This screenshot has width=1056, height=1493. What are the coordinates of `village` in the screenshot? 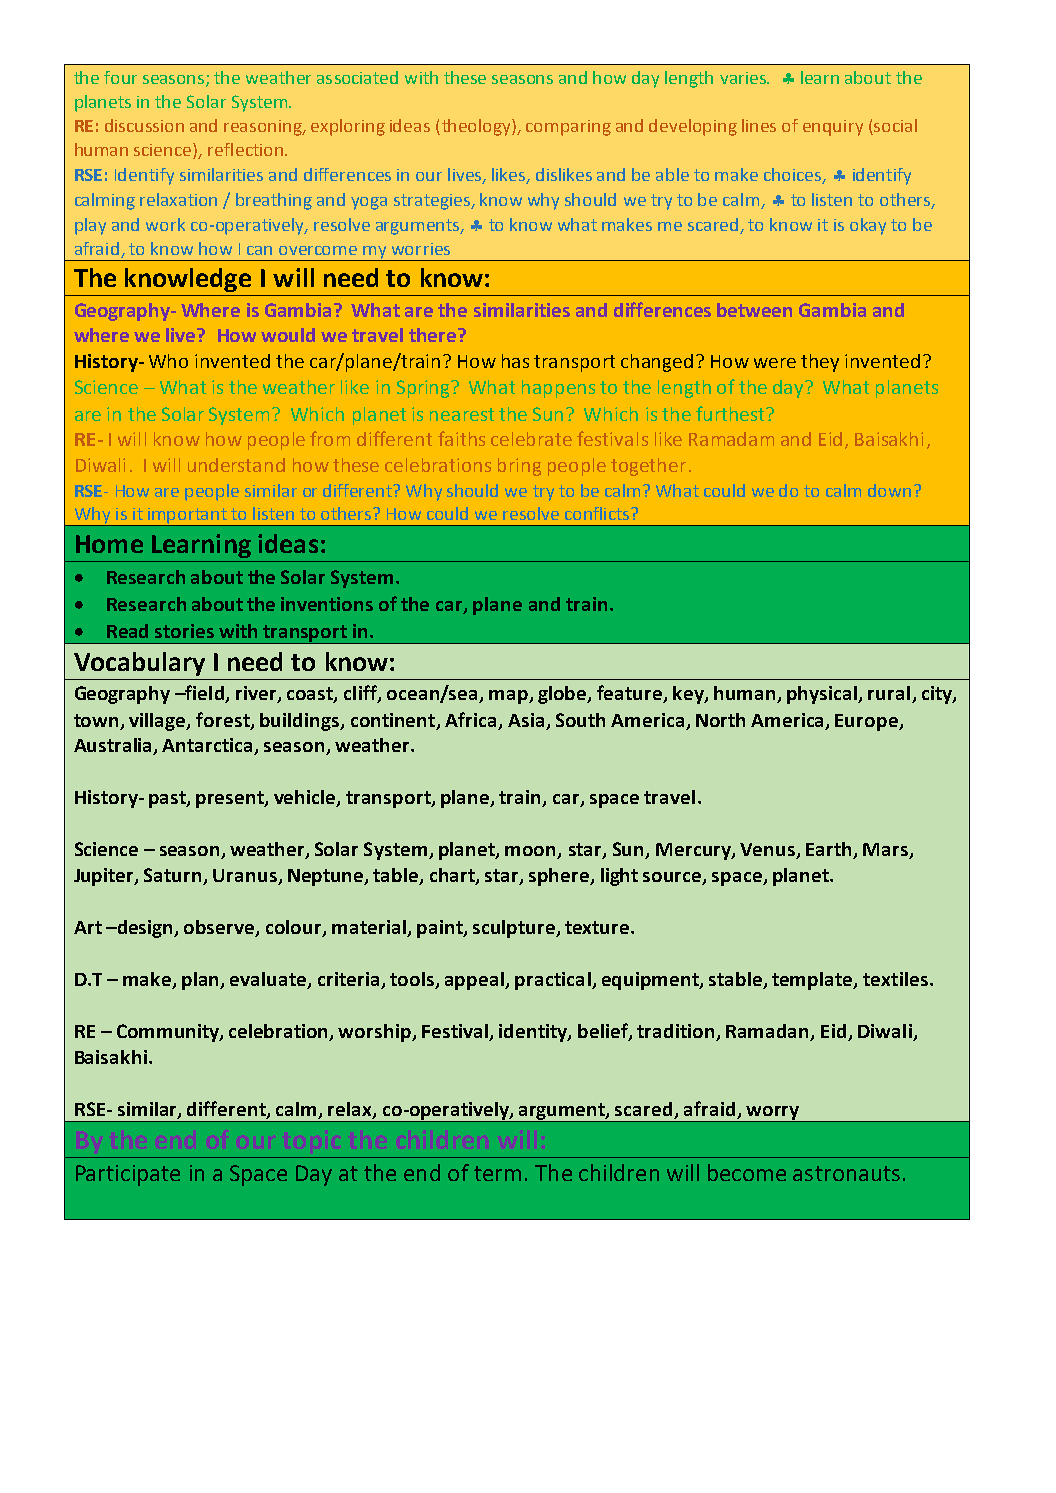 It's located at (158, 722).
